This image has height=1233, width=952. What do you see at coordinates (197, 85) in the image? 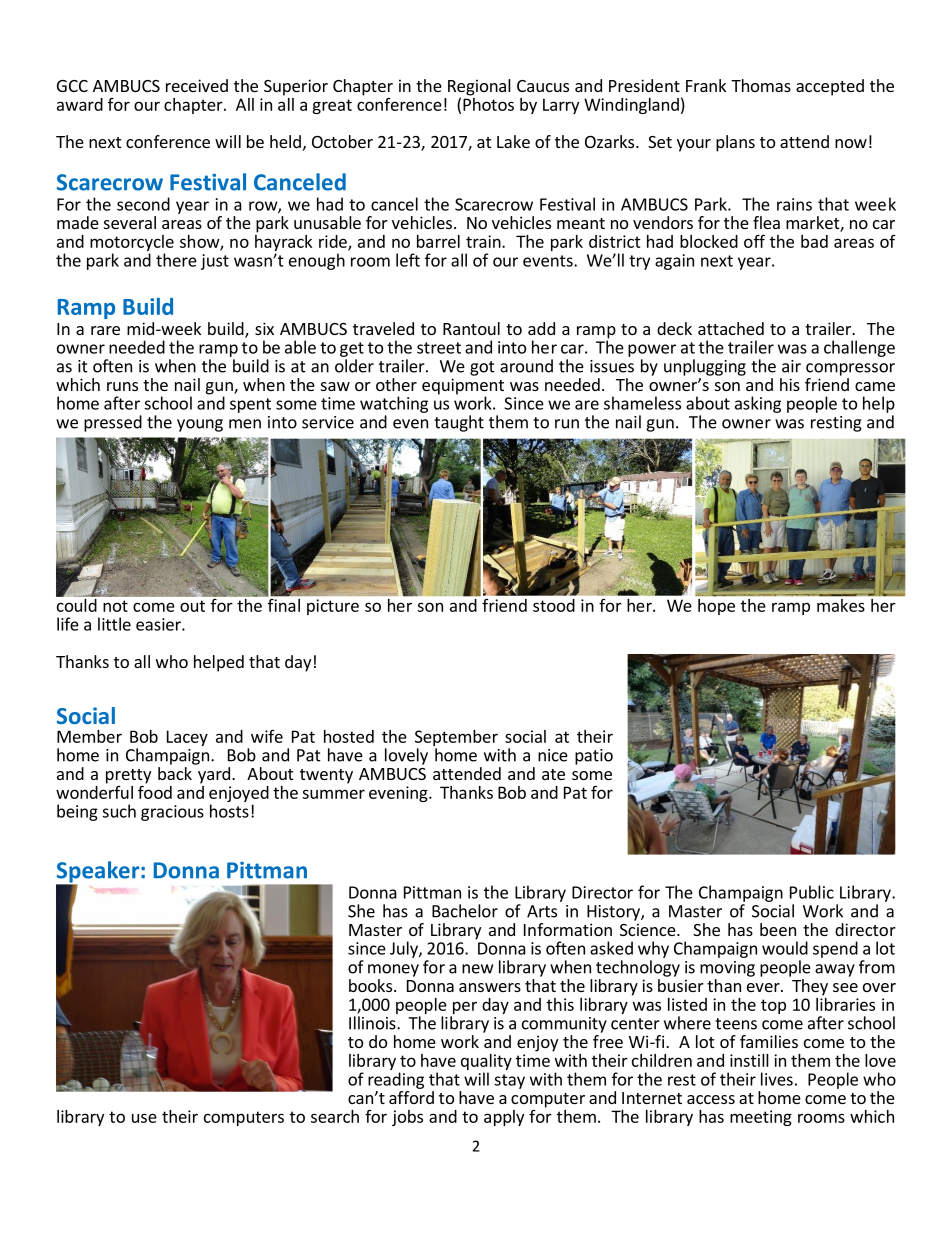
I see `received` at bounding box center [197, 85].
